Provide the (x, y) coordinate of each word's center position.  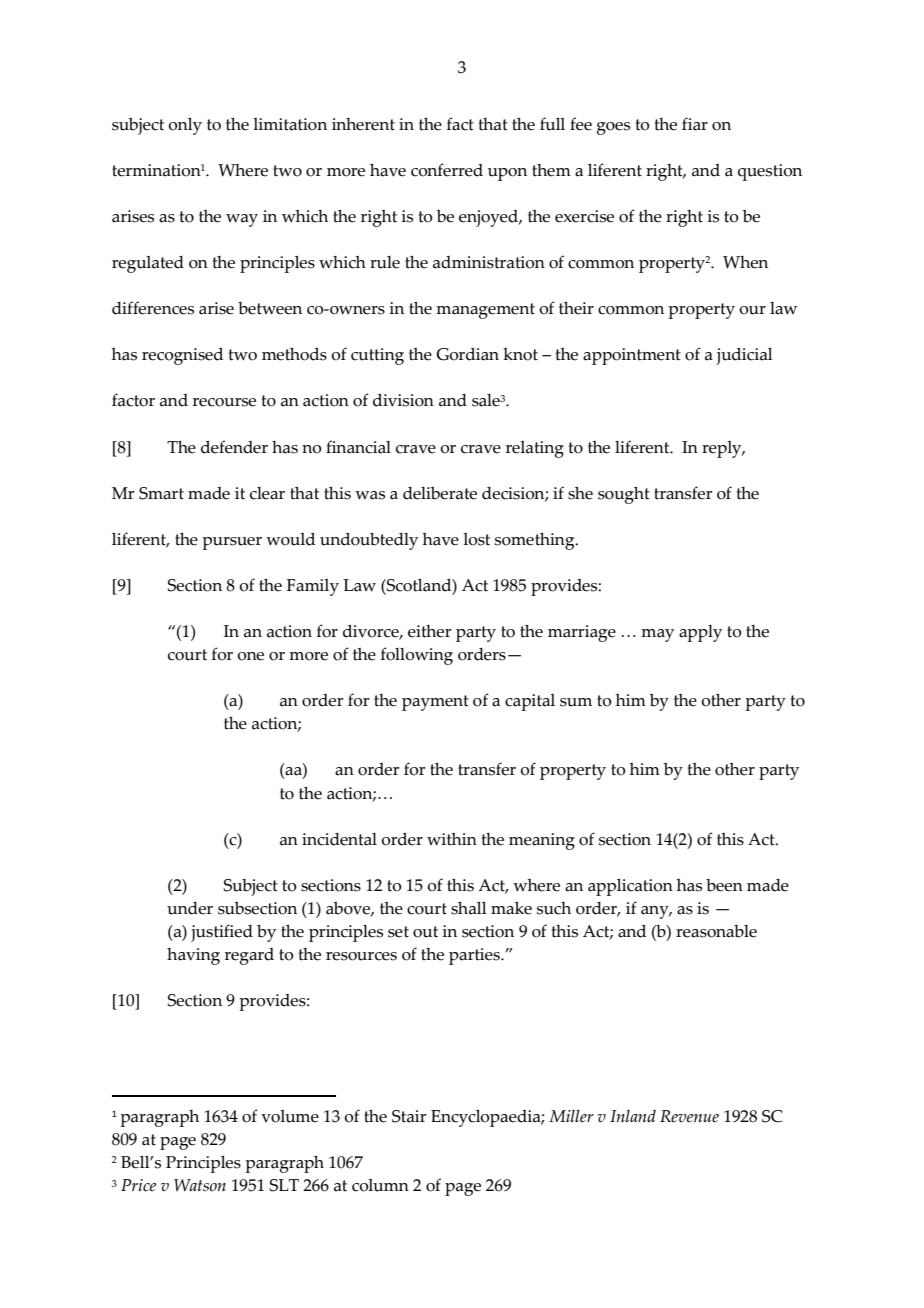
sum (576, 702)
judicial (744, 356)
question (770, 172)
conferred (447, 170)
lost (476, 539)
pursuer (232, 543)
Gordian (467, 354)
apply (700, 633)
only (185, 126)
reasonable (716, 931)
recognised (182, 356)
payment (435, 703)
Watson (200, 1185)
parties (475, 956)
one (250, 656)
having (193, 956)
